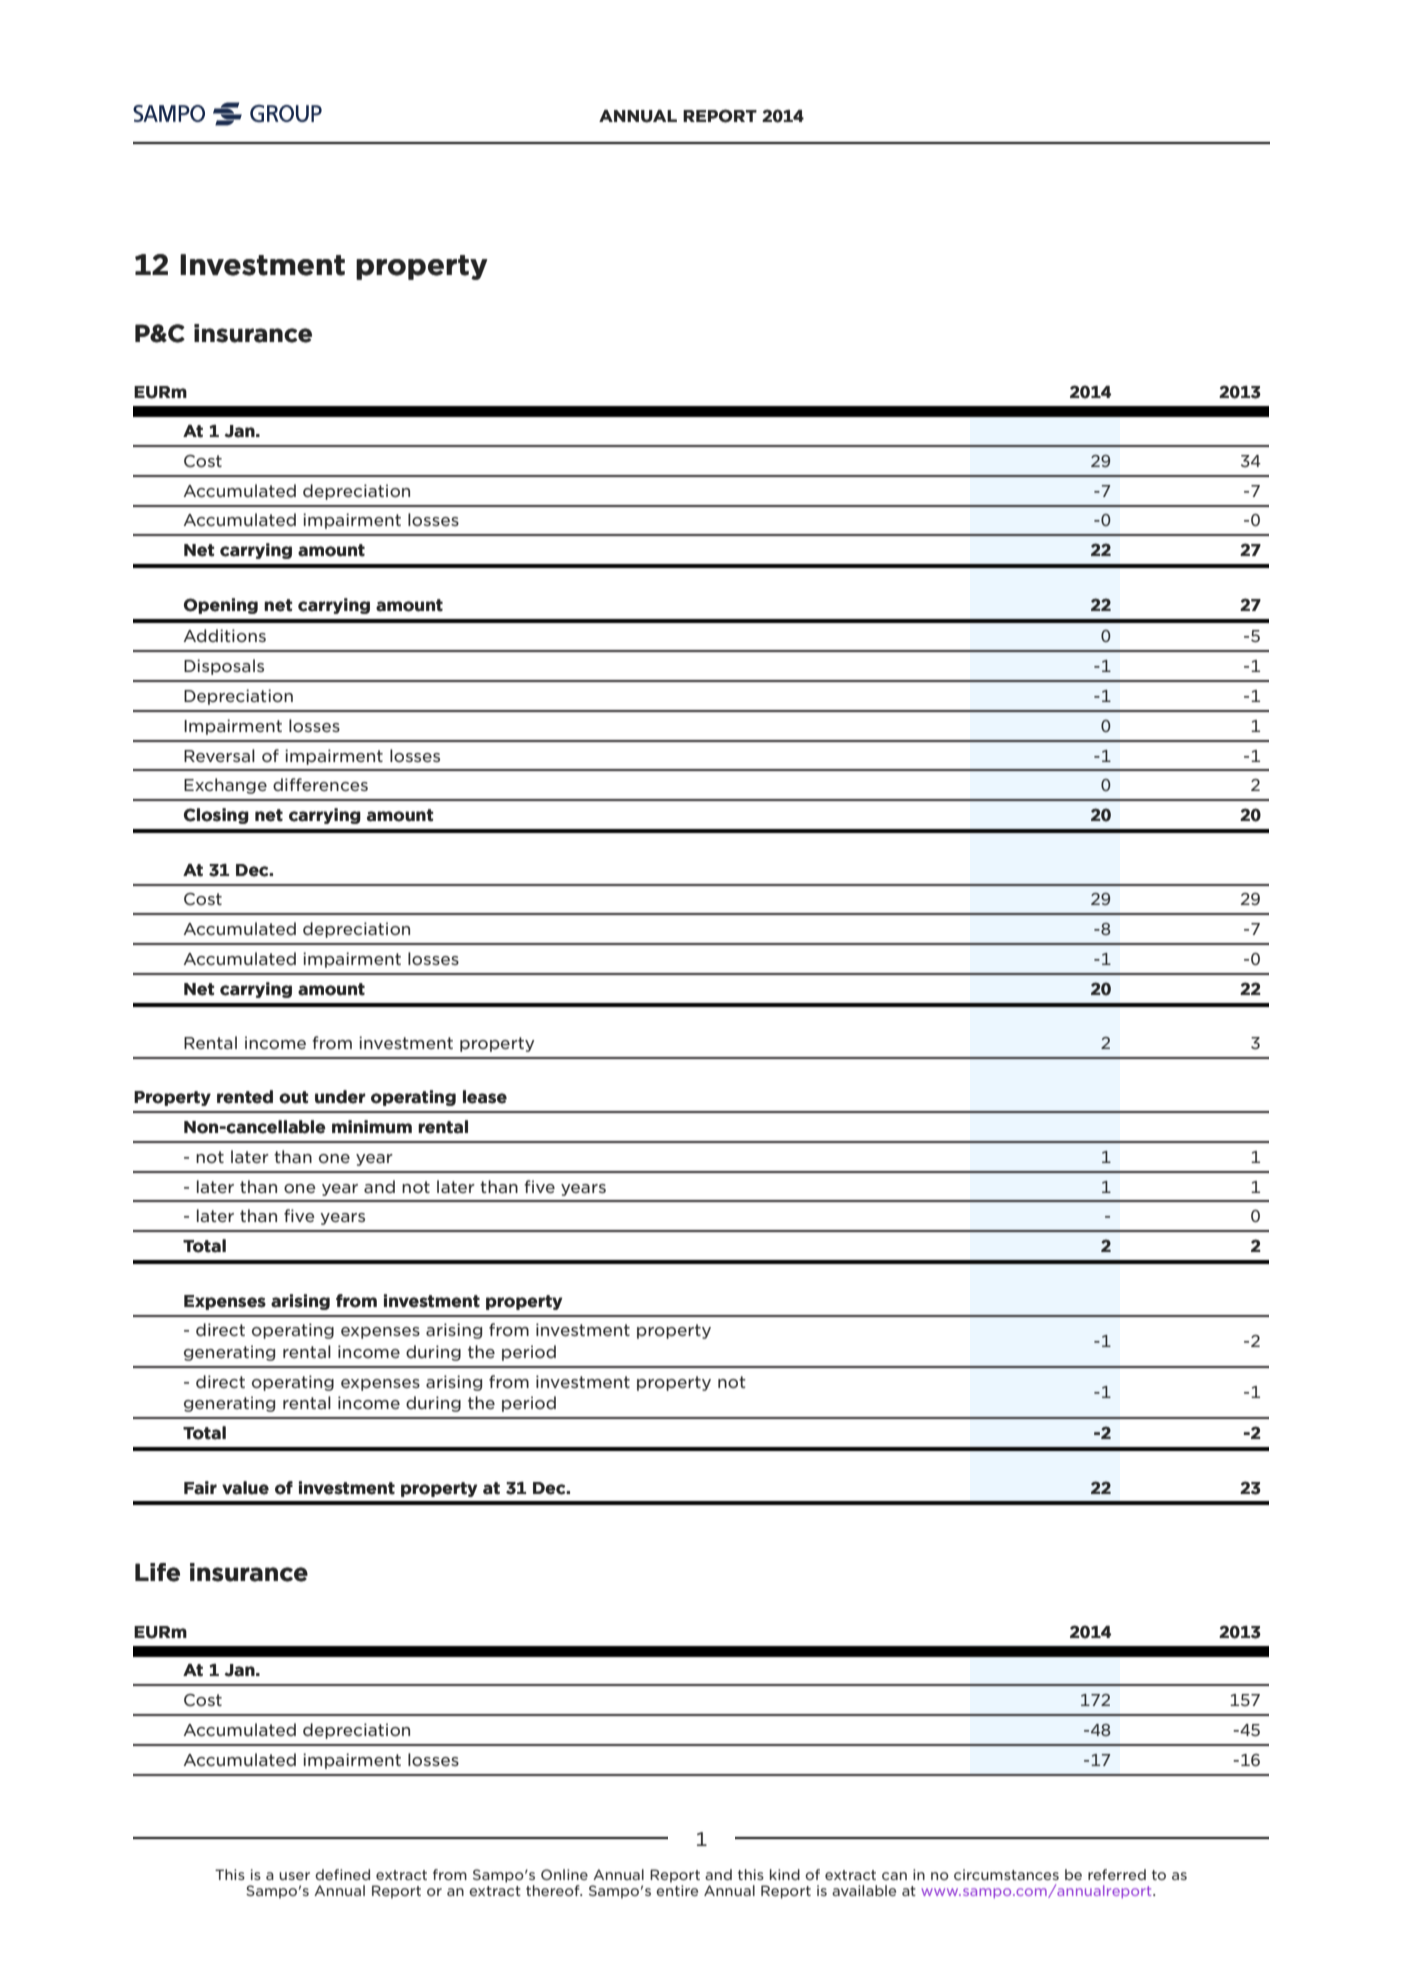 This screenshot has height=1984, width=1402. What do you see at coordinates (677, 1890) in the screenshot?
I see `entire` at bounding box center [677, 1890].
